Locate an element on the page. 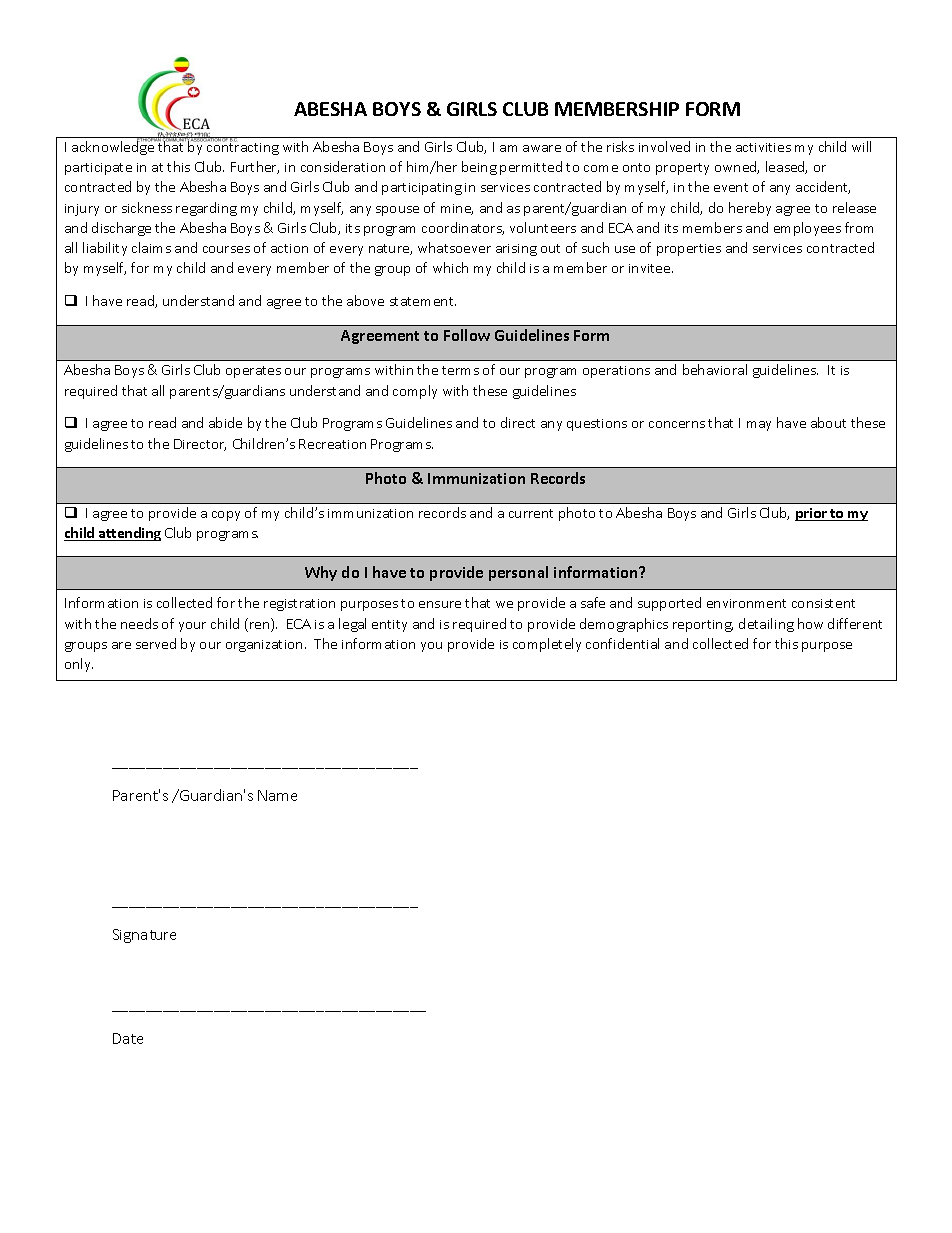 The image size is (952, 1233). detailing is located at coordinates (766, 625).
